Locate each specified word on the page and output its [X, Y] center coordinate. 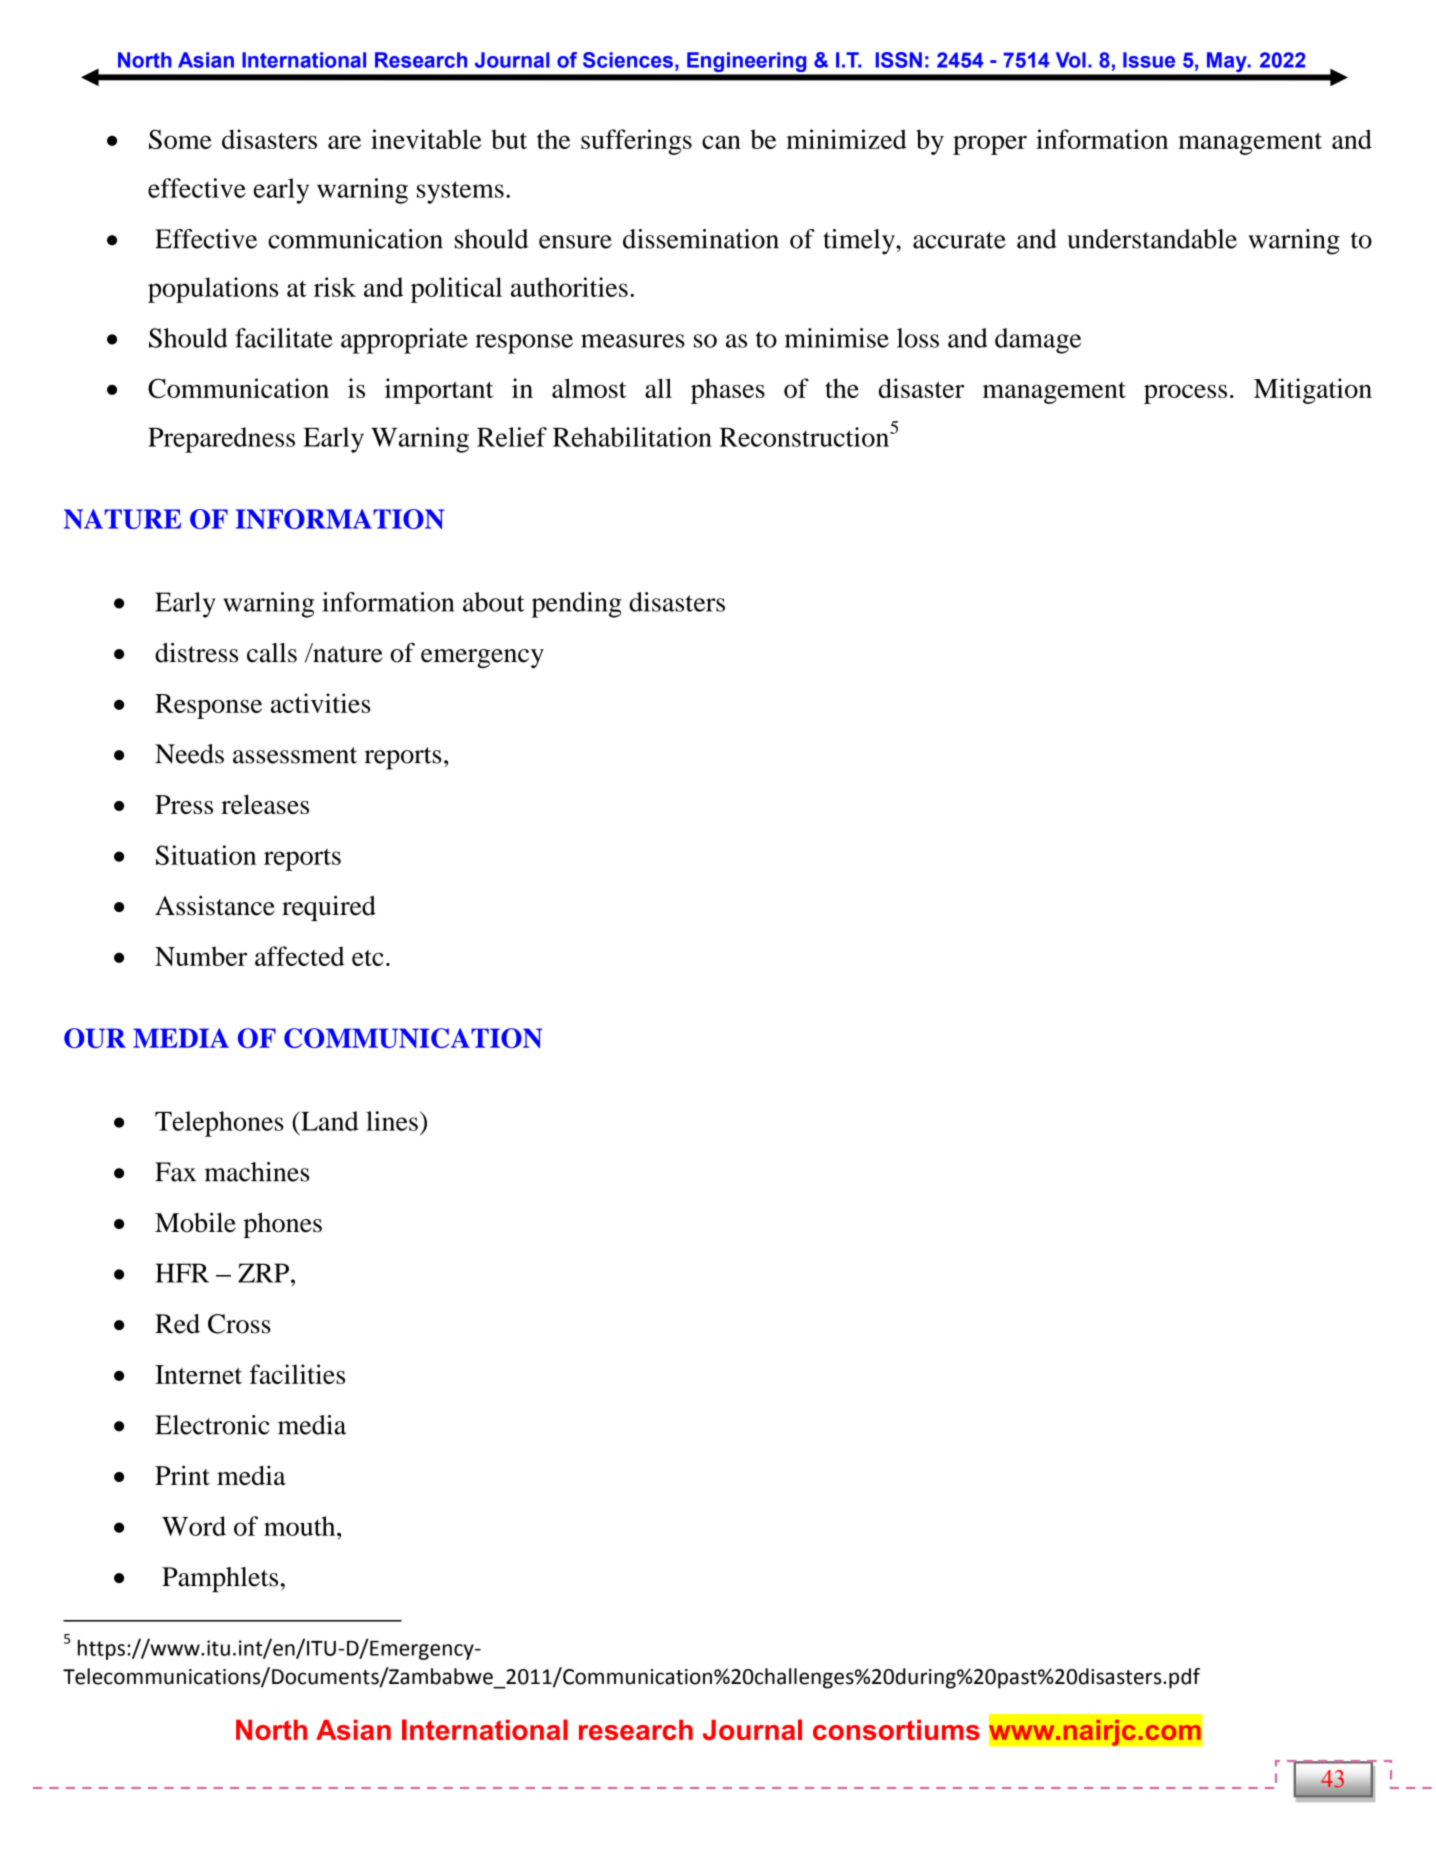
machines [257, 1172]
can [721, 142]
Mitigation [1313, 391]
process [1185, 394]
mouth [301, 1526]
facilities [297, 1374]
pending [577, 605]
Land [328, 1121]
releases [265, 804]
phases [728, 391]
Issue [1149, 60]
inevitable [426, 139]
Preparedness [221, 440]
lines [392, 1121]
